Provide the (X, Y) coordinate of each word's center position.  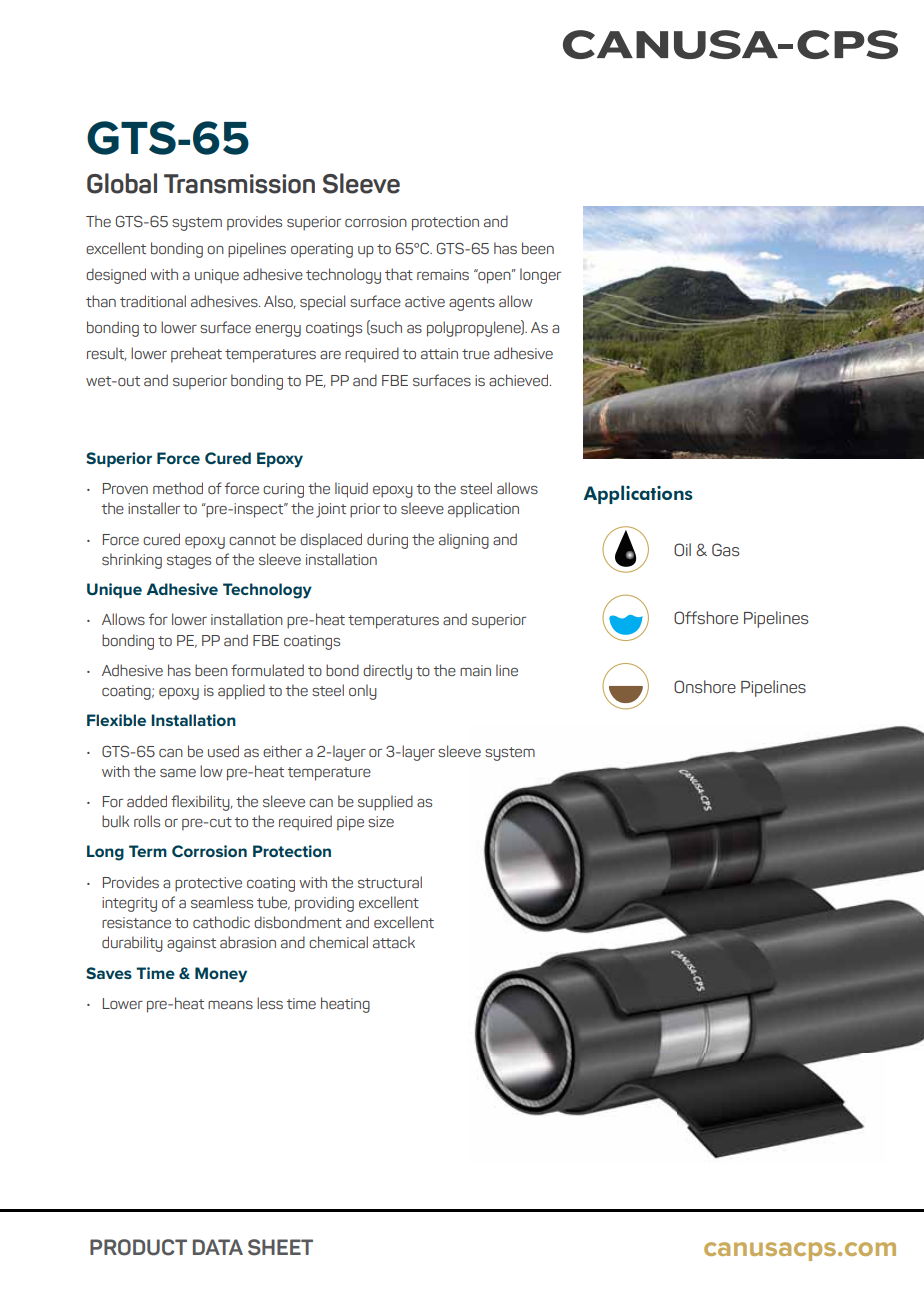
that (399, 274)
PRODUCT (138, 1247)
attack (394, 942)
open (494, 277)
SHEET (280, 1247)
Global (122, 183)
